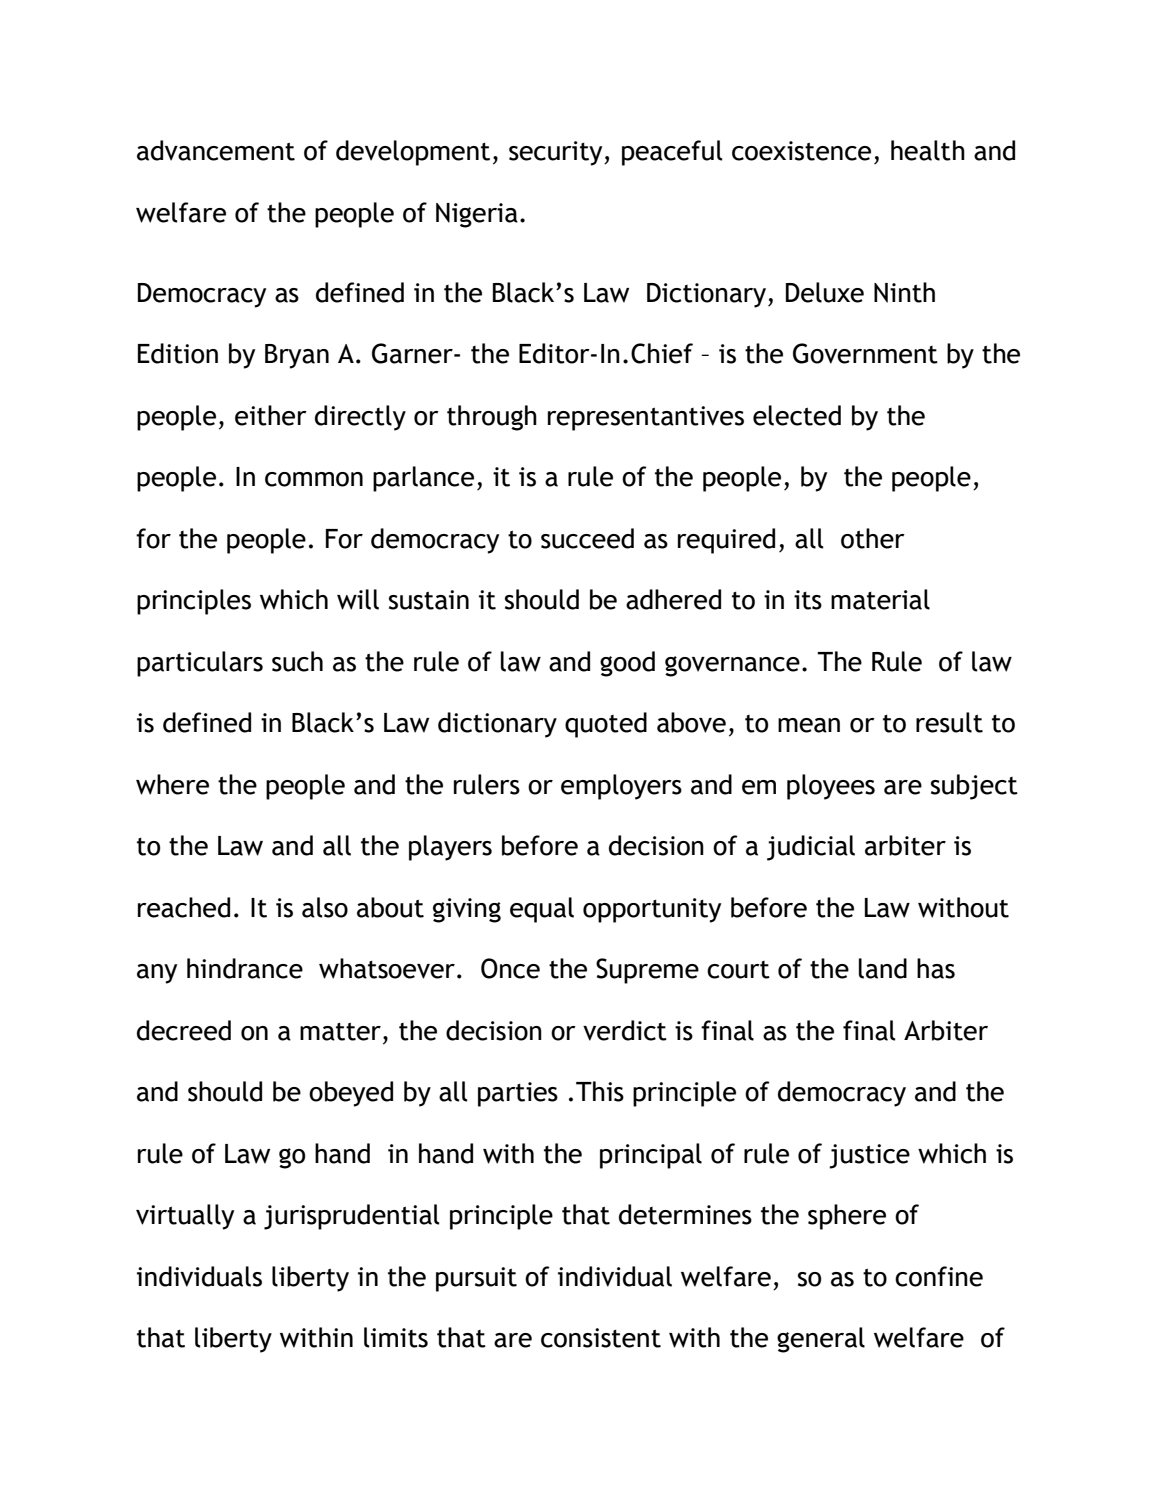 The height and width of the document is (1498, 1158). I want to click on consistent, so click(601, 1338).
